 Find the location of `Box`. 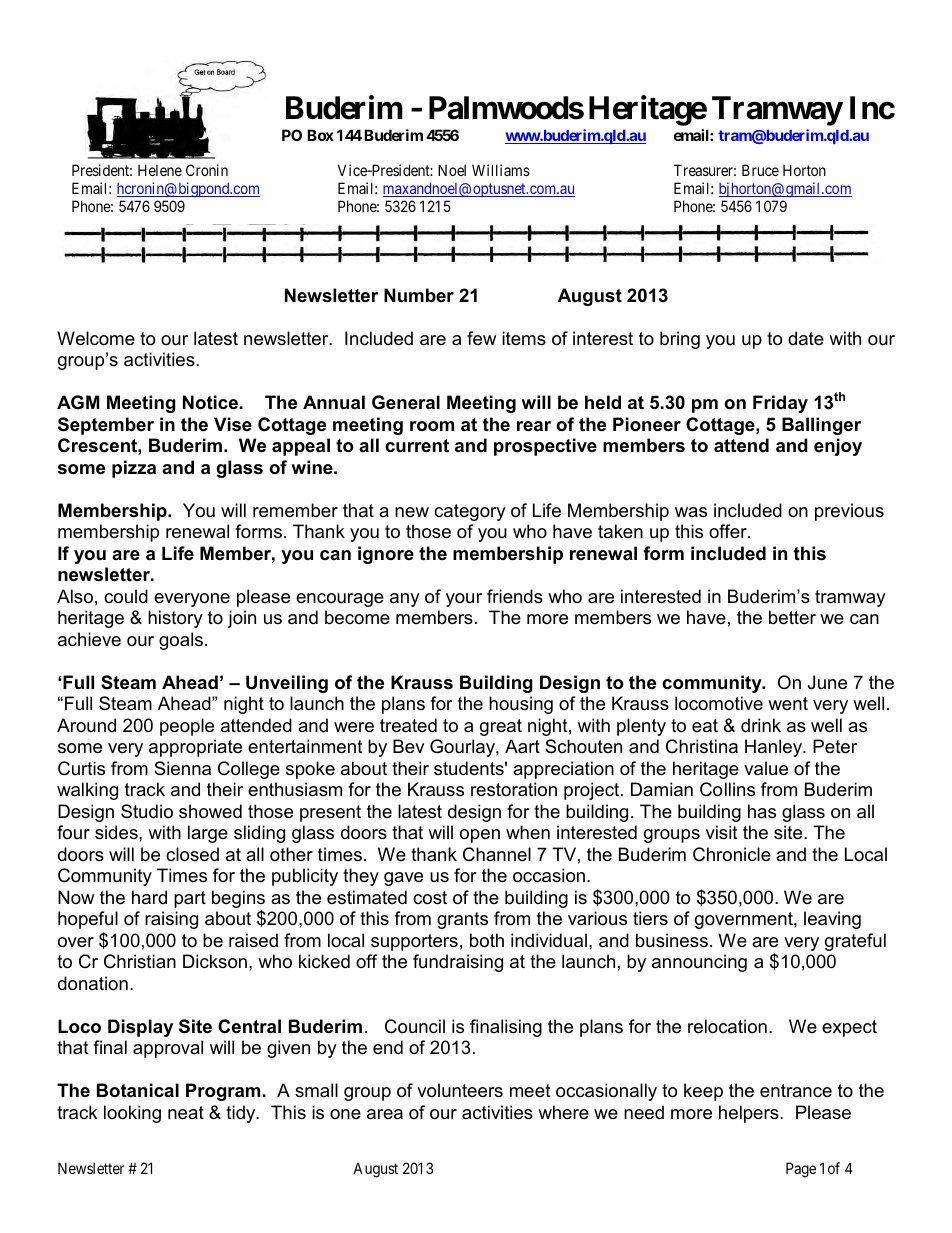

Box is located at coordinates (320, 135).
